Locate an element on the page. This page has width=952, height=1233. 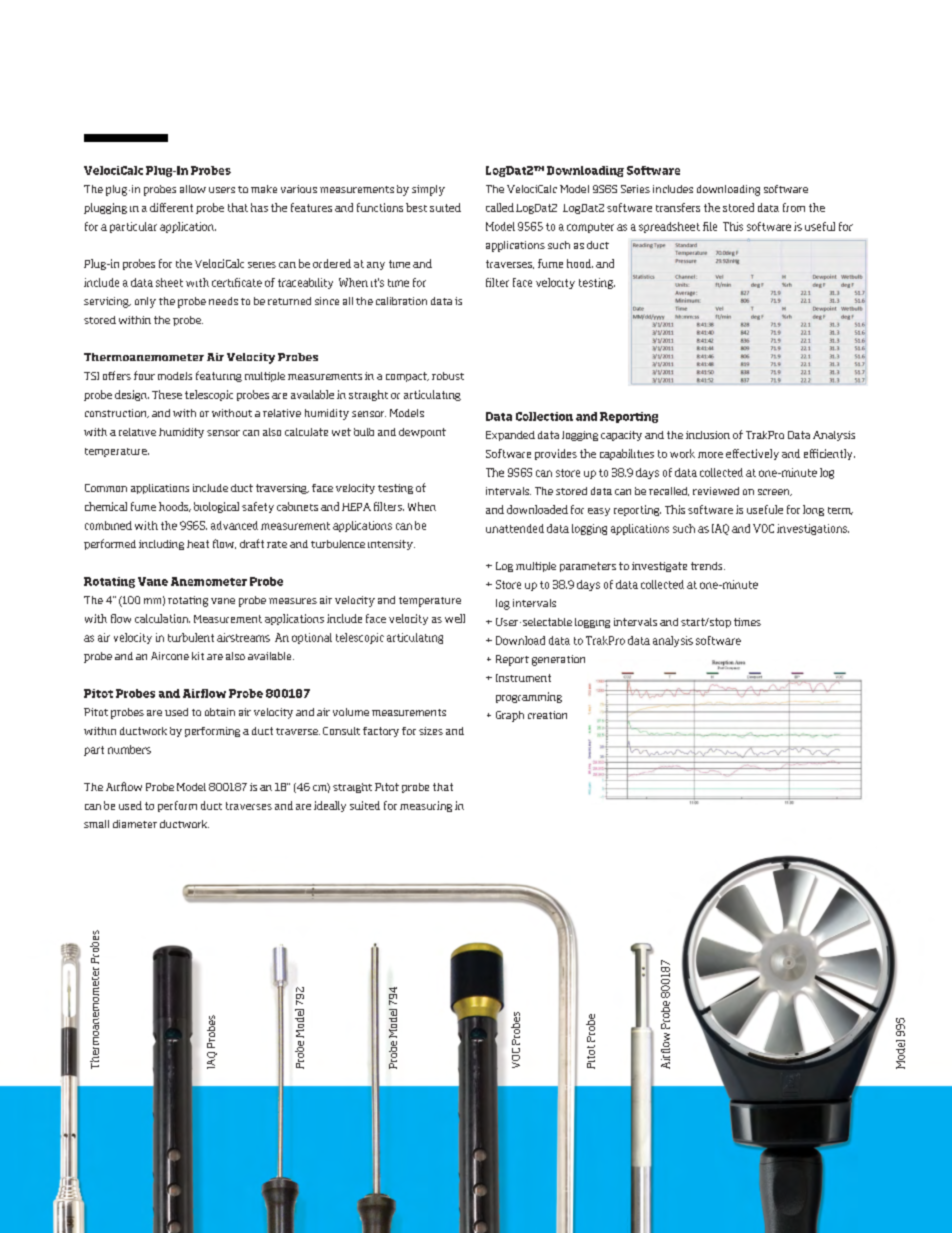
biological is located at coordinates (216, 507).
